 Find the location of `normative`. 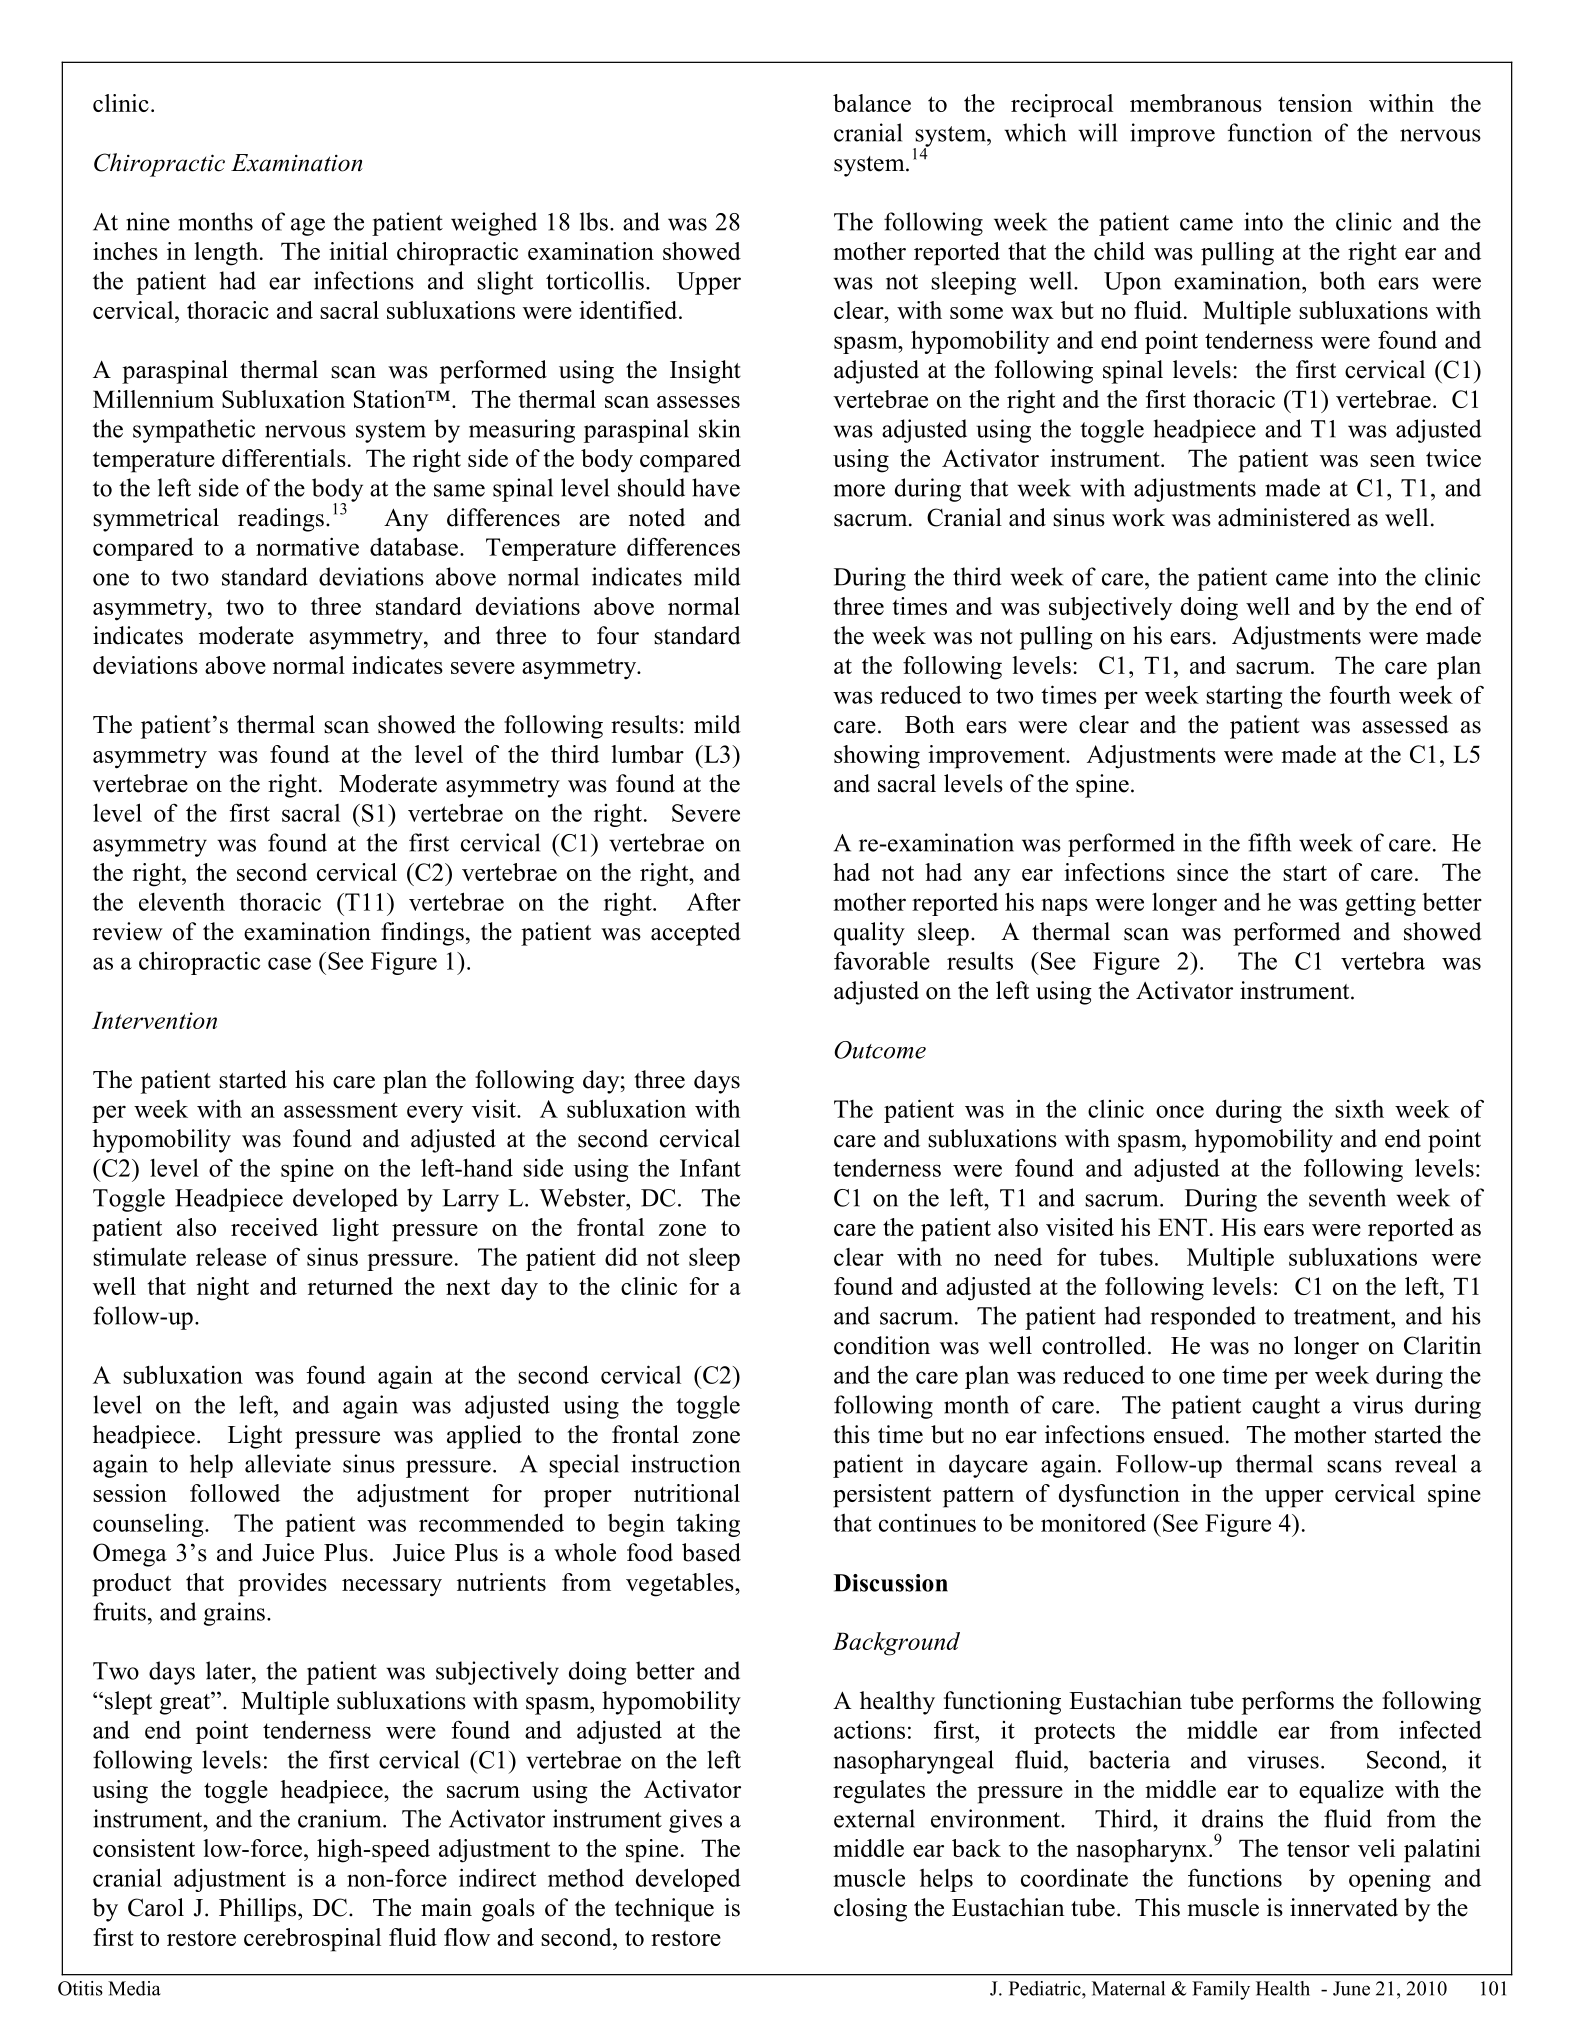

normative is located at coordinates (307, 546).
